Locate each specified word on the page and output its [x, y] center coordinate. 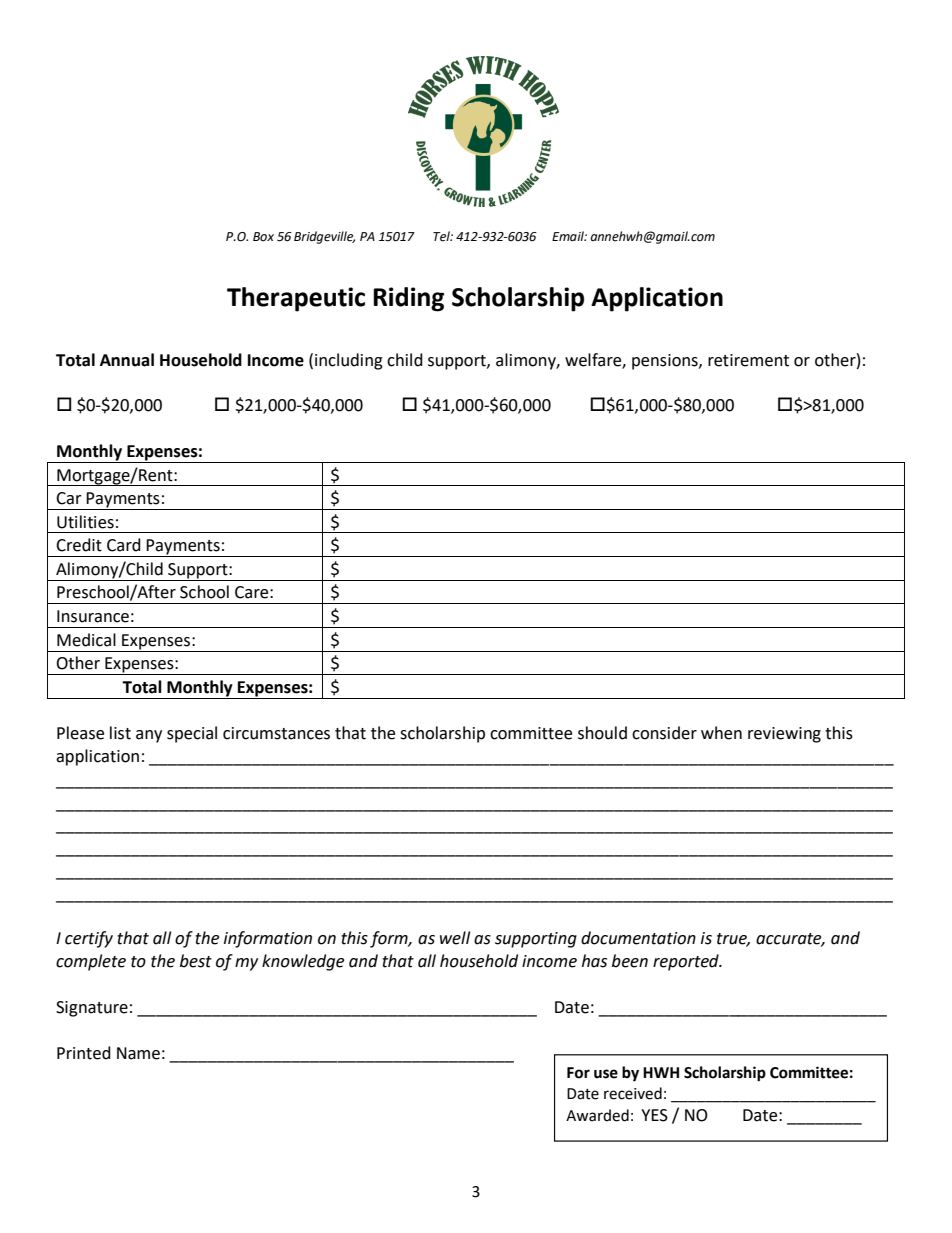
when [721, 733]
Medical [86, 640]
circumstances [276, 733]
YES [654, 1115]
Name [138, 1053]
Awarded [597, 1115]
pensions [666, 362]
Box [263, 236]
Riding [408, 299]
